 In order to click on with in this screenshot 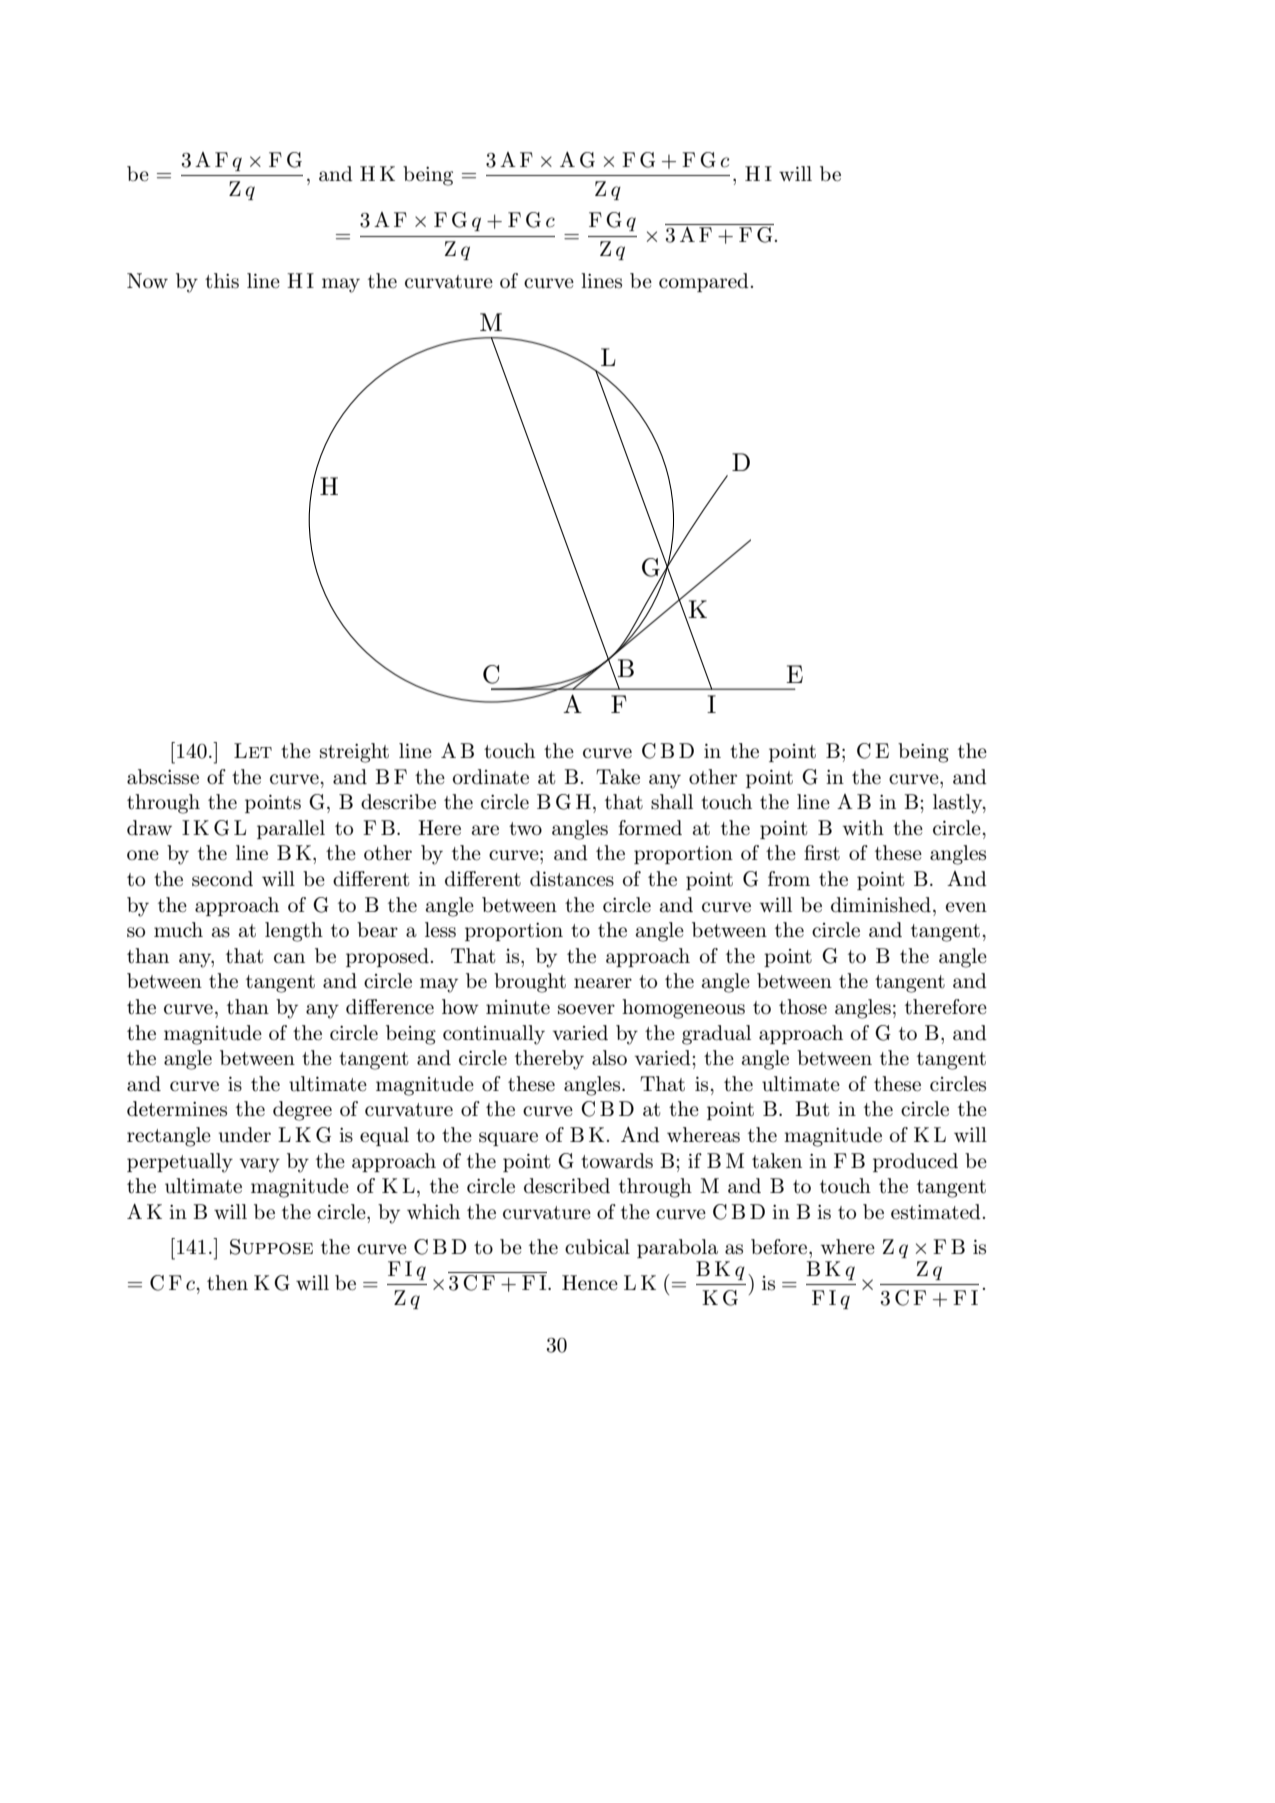, I will do `click(863, 828)`.
